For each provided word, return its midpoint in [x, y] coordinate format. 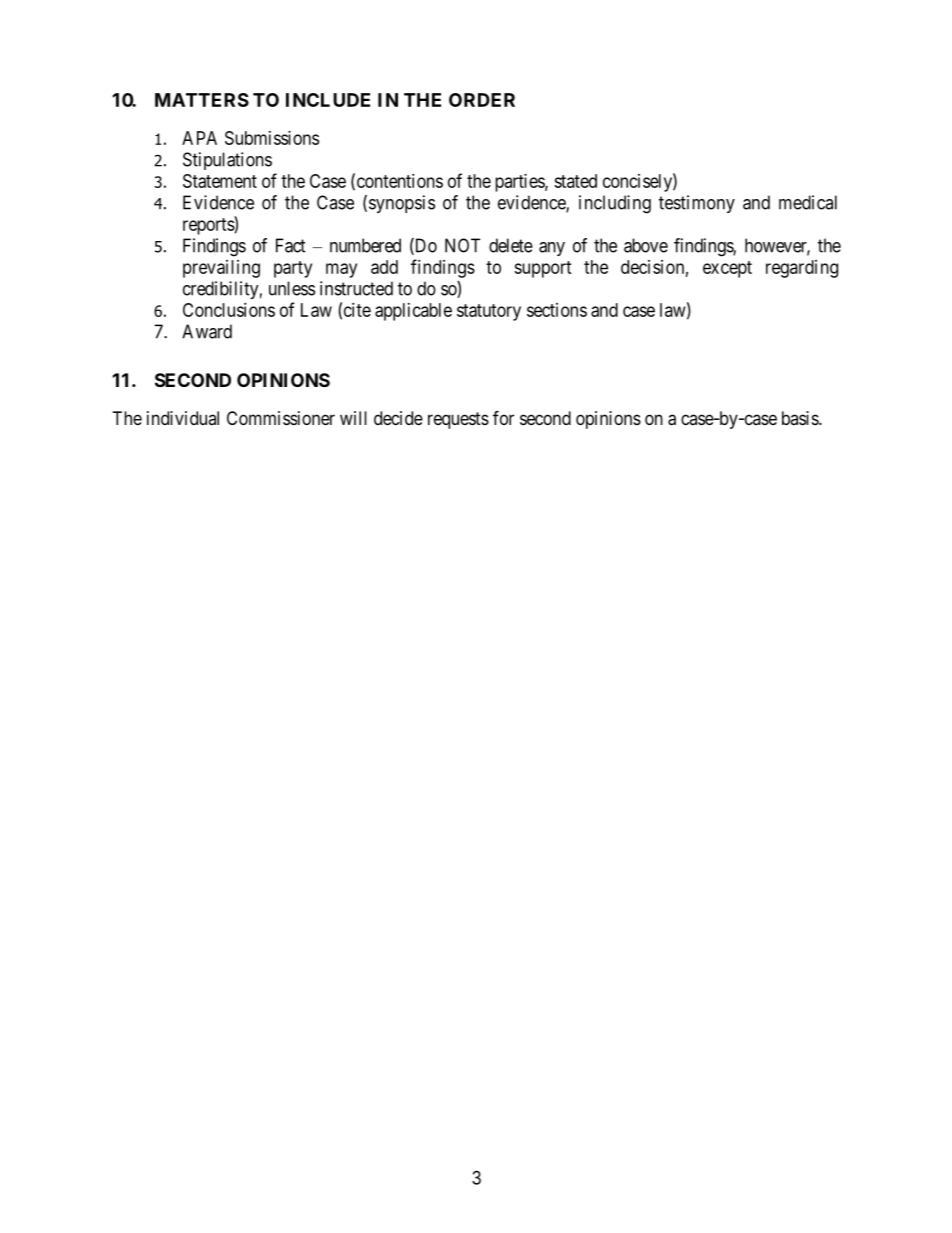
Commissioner [281, 418]
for [503, 417]
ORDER [482, 100]
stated [575, 181]
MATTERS [202, 100]
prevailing [221, 269]
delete [511, 245]
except [727, 269]
